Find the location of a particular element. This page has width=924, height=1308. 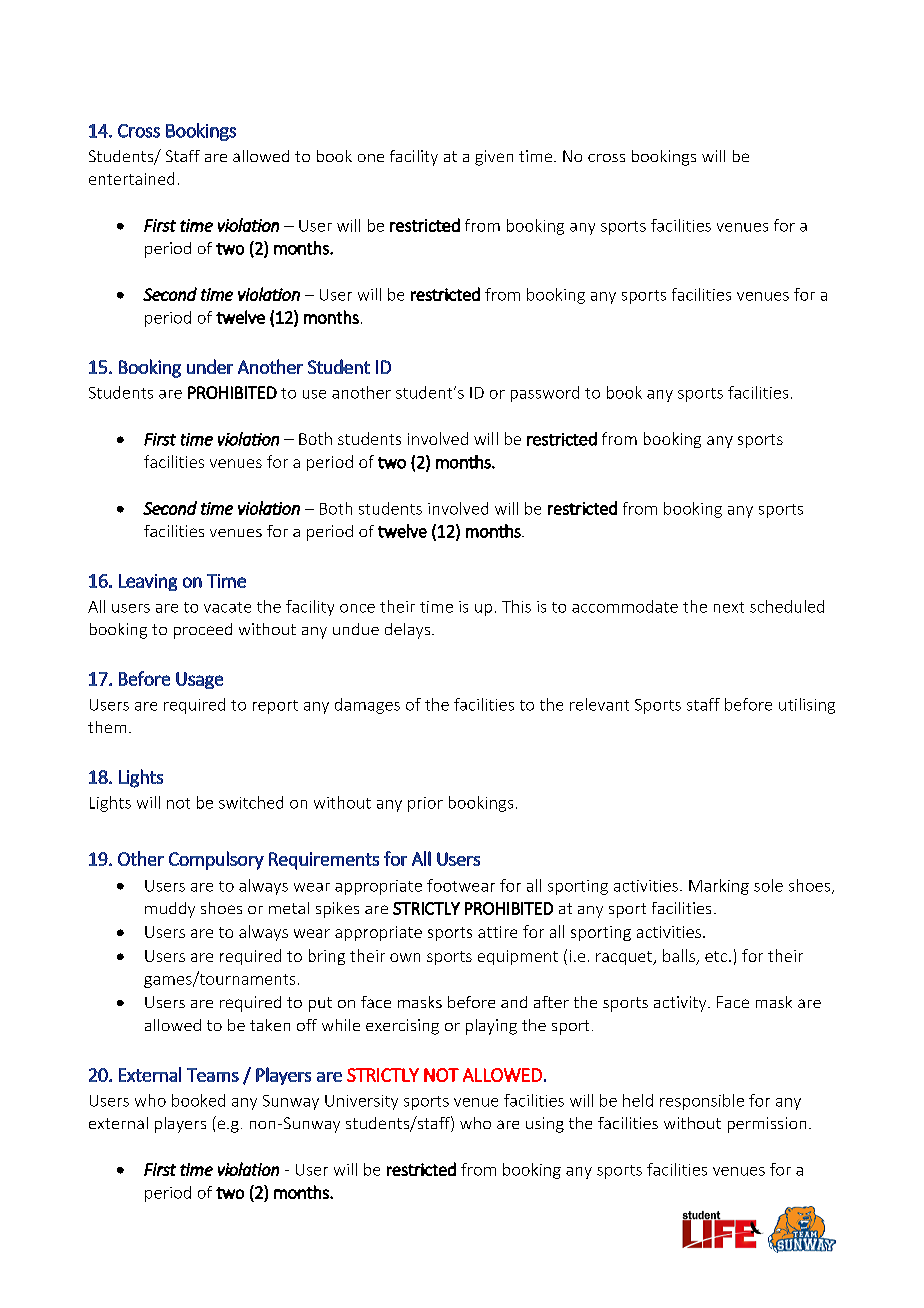

This is located at coordinates (516, 606).
